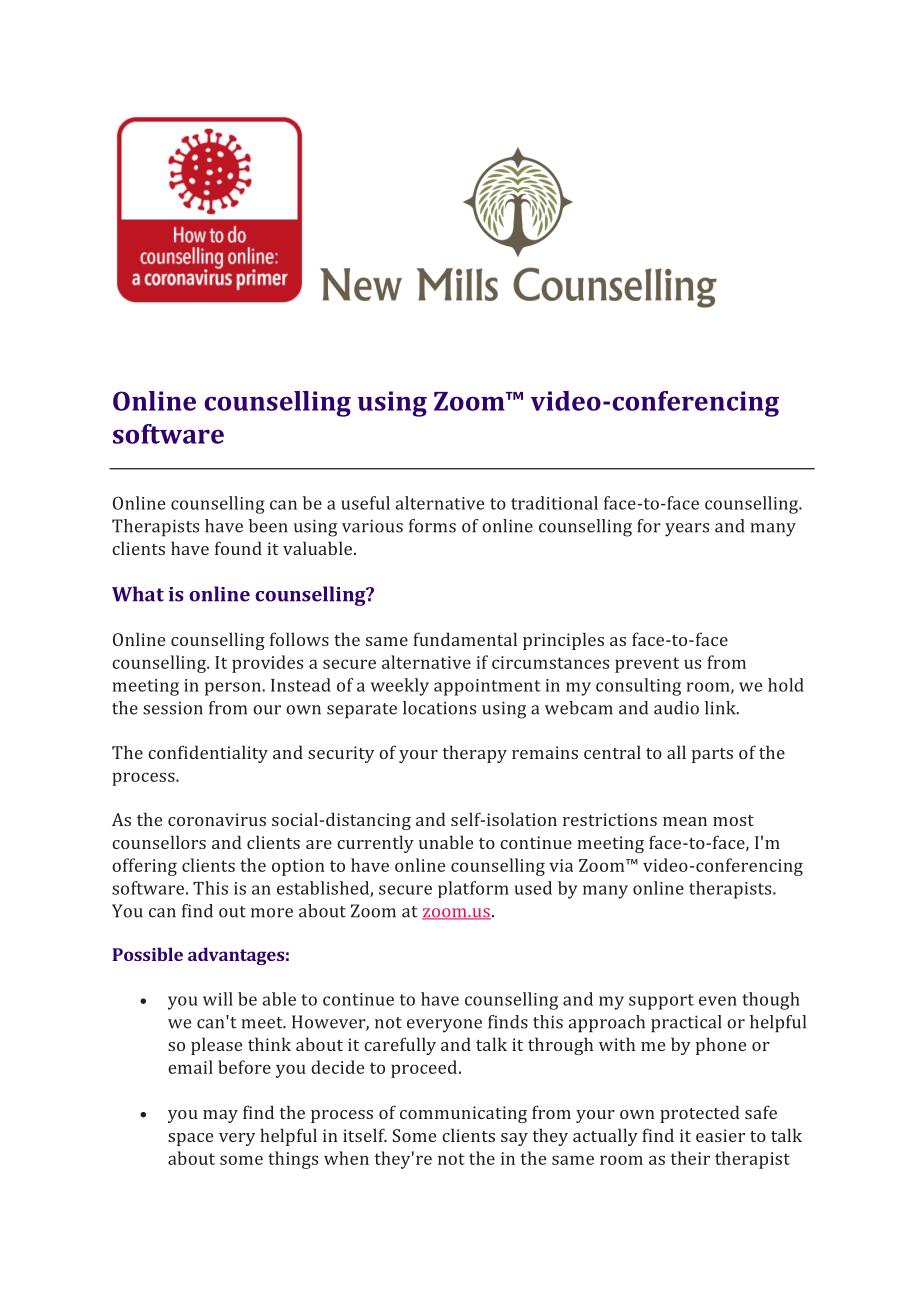  What do you see at coordinates (687, 530) in the document?
I see `years` at bounding box center [687, 530].
